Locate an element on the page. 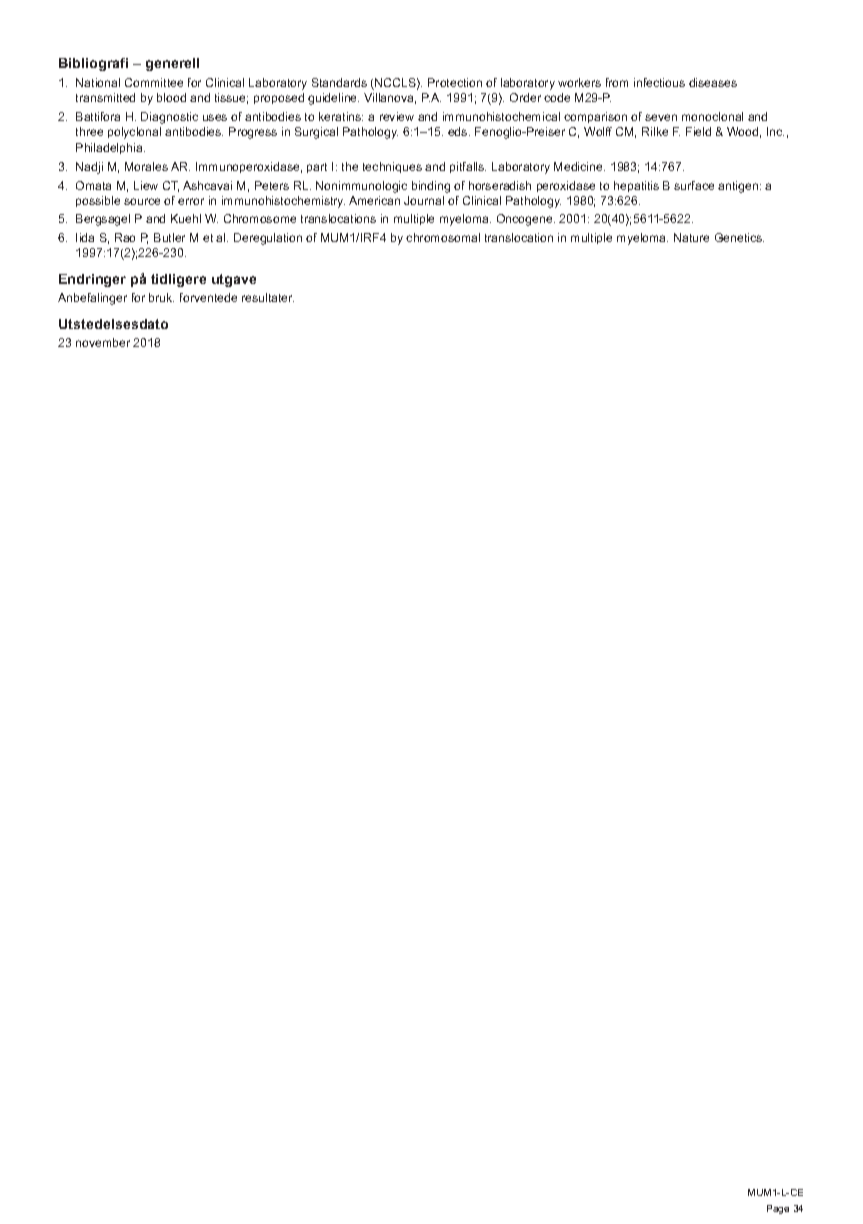 The image size is (863, 1224). november is located at coordinates (103, 342).
